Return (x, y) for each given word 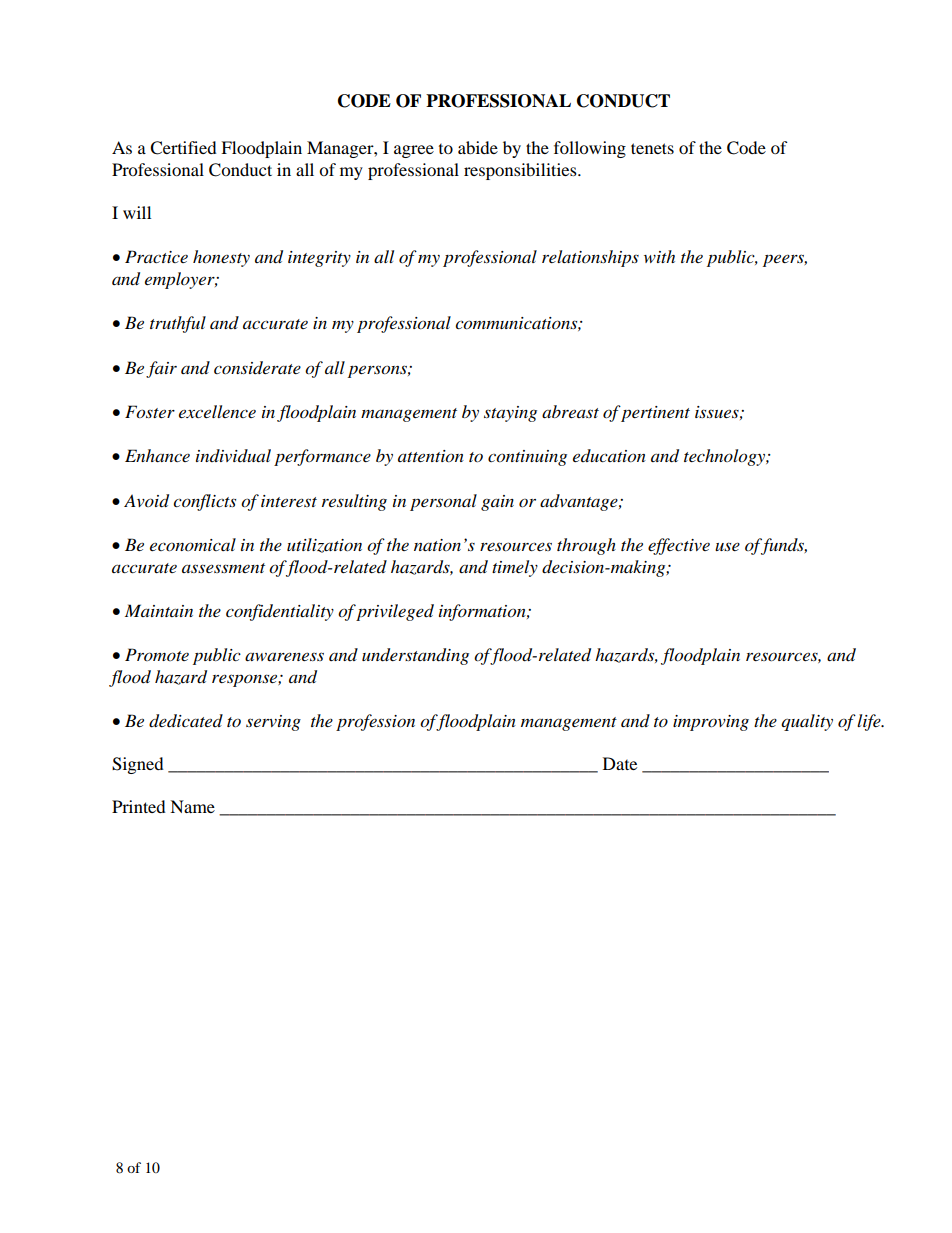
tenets (652, 148)
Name (192, 806)
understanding (415, 656)
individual (233, 455)
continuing (527, 458)
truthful (178, 324)
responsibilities (521, 171)
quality (807, 722)
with (659, 256)
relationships (590, 258)
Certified (183, 148)
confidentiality (280, 612)
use (727, 546)
